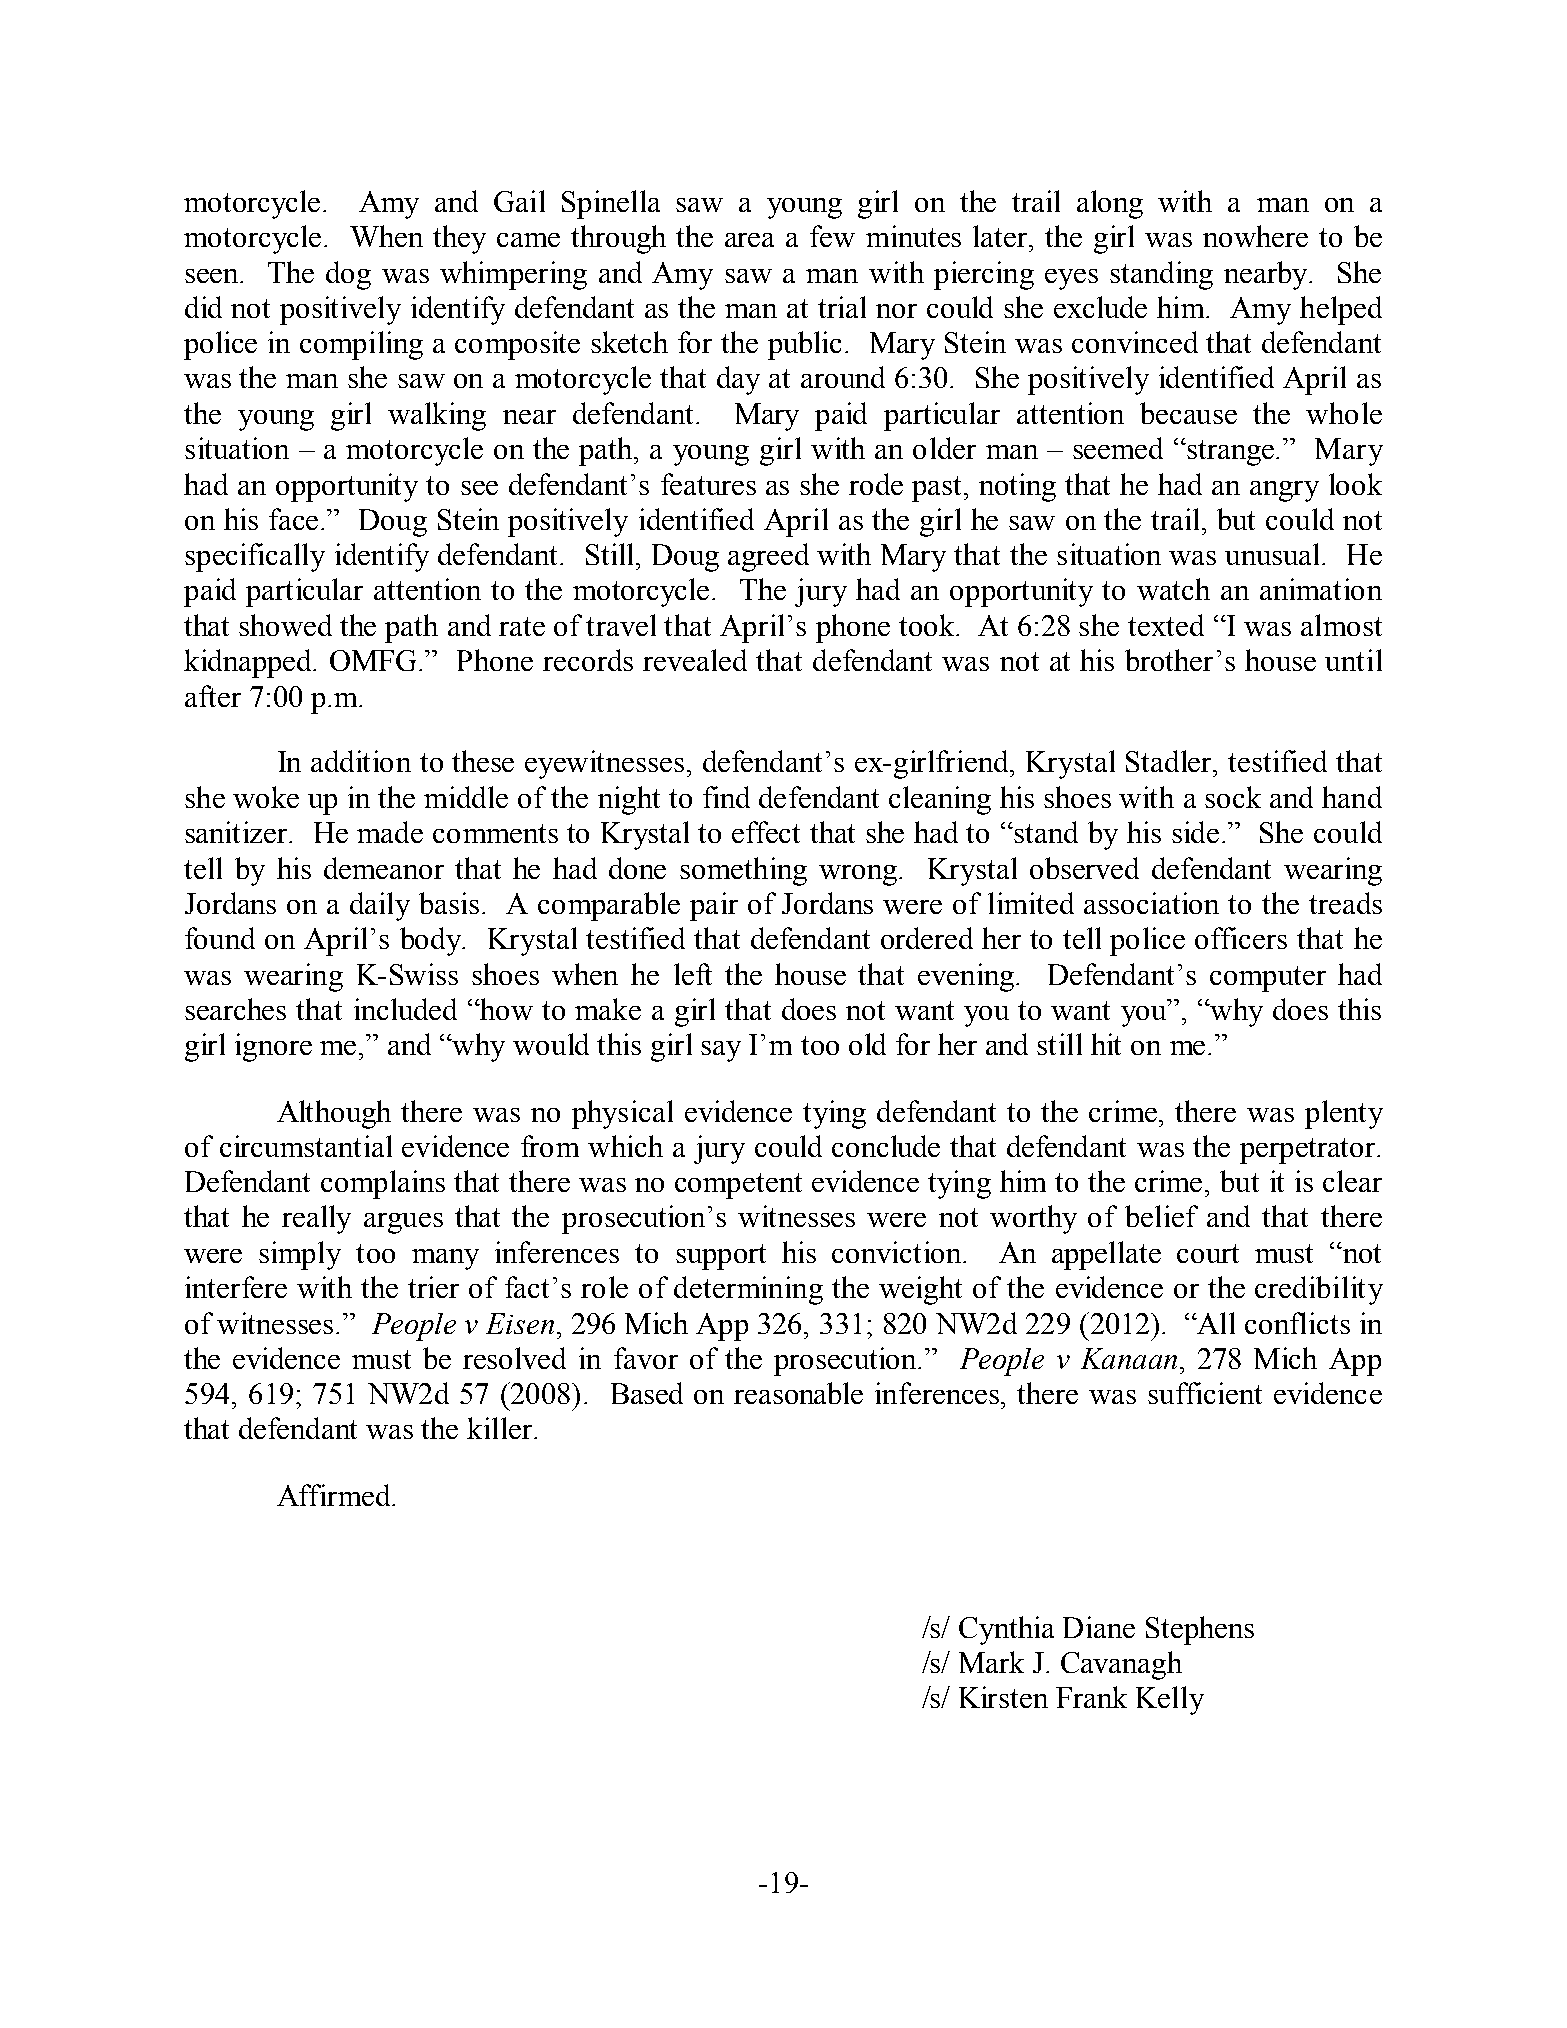  I want to click on court, so click(1208, 1253).
